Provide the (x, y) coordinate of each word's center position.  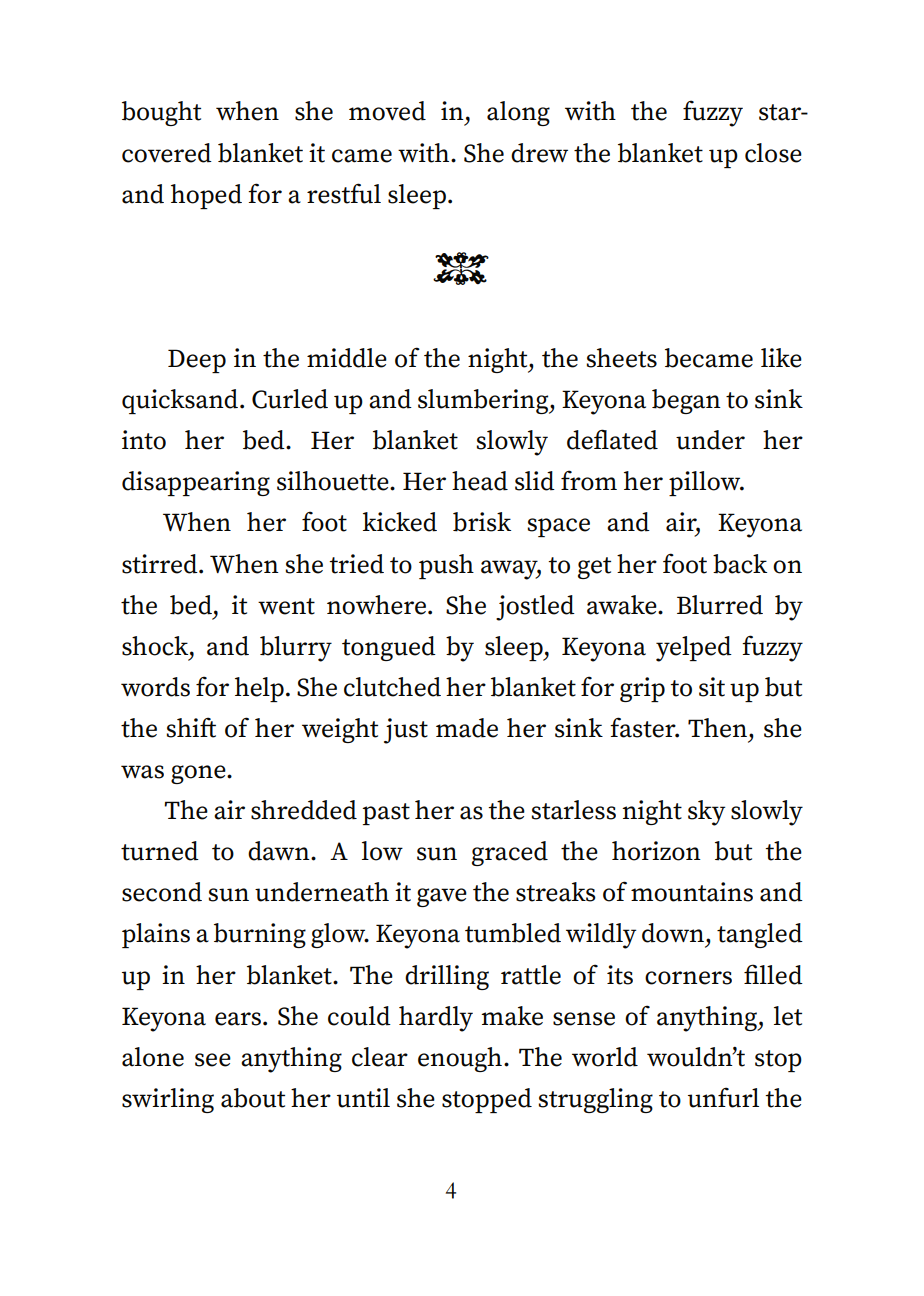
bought (161, 113)
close (773, 153)
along (518, 113)
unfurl (723, 1097)
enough (460, 1059)
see (213, 1060)
